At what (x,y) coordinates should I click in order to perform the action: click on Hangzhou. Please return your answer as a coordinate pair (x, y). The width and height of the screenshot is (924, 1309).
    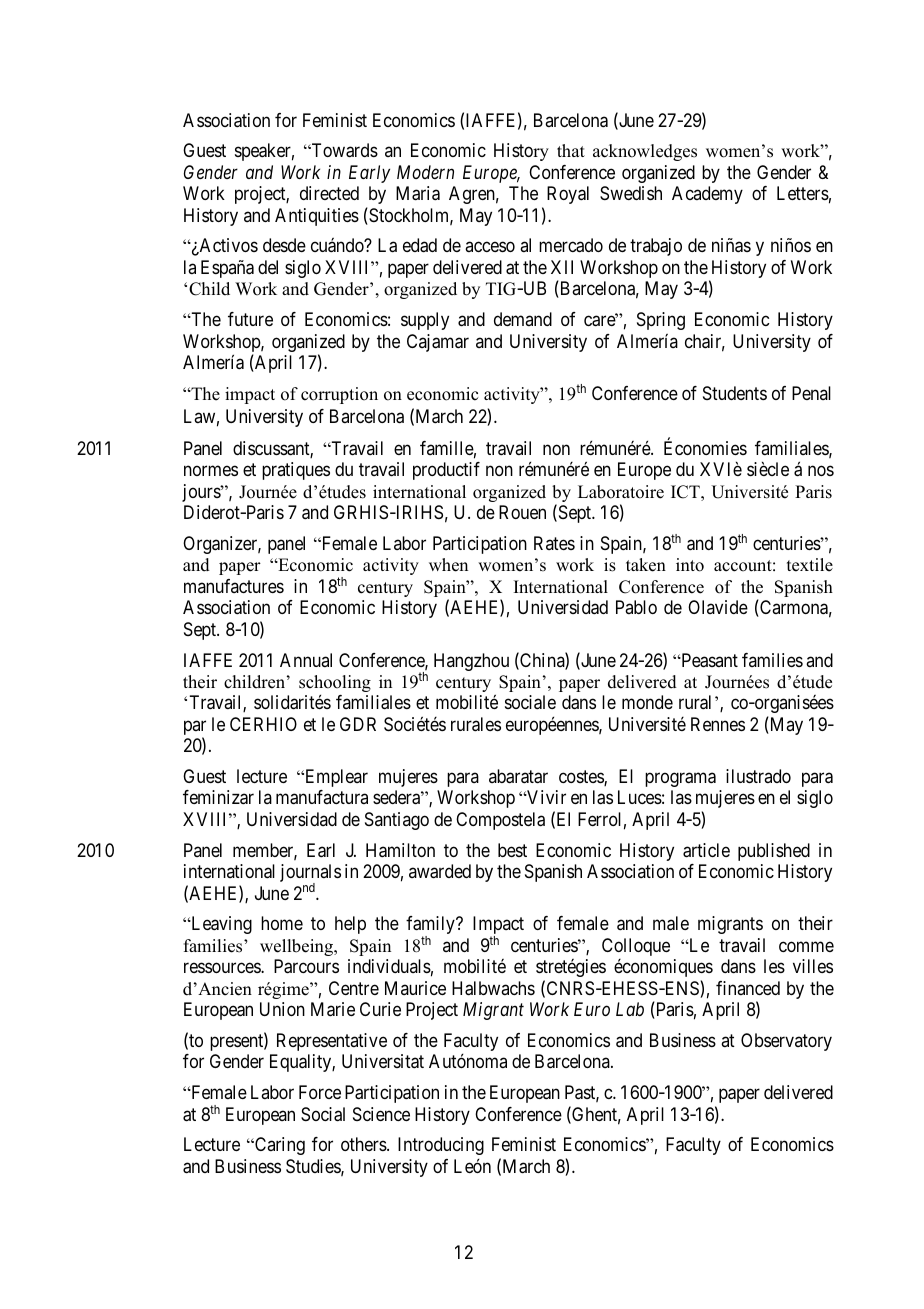
    Looking at the image, I should click on (471, 662).
